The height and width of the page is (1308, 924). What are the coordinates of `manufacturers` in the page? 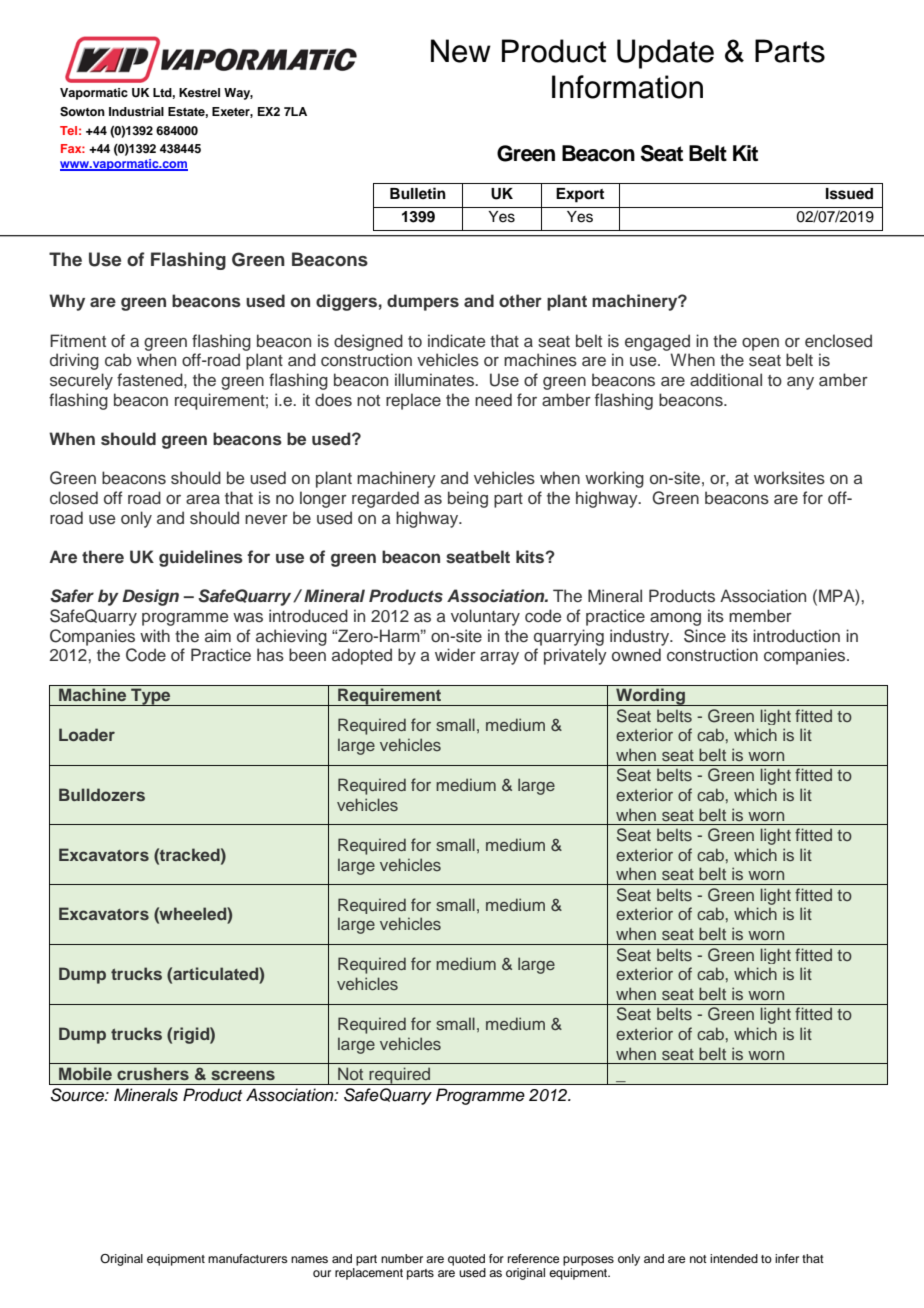 It's located at (248, 1258).
